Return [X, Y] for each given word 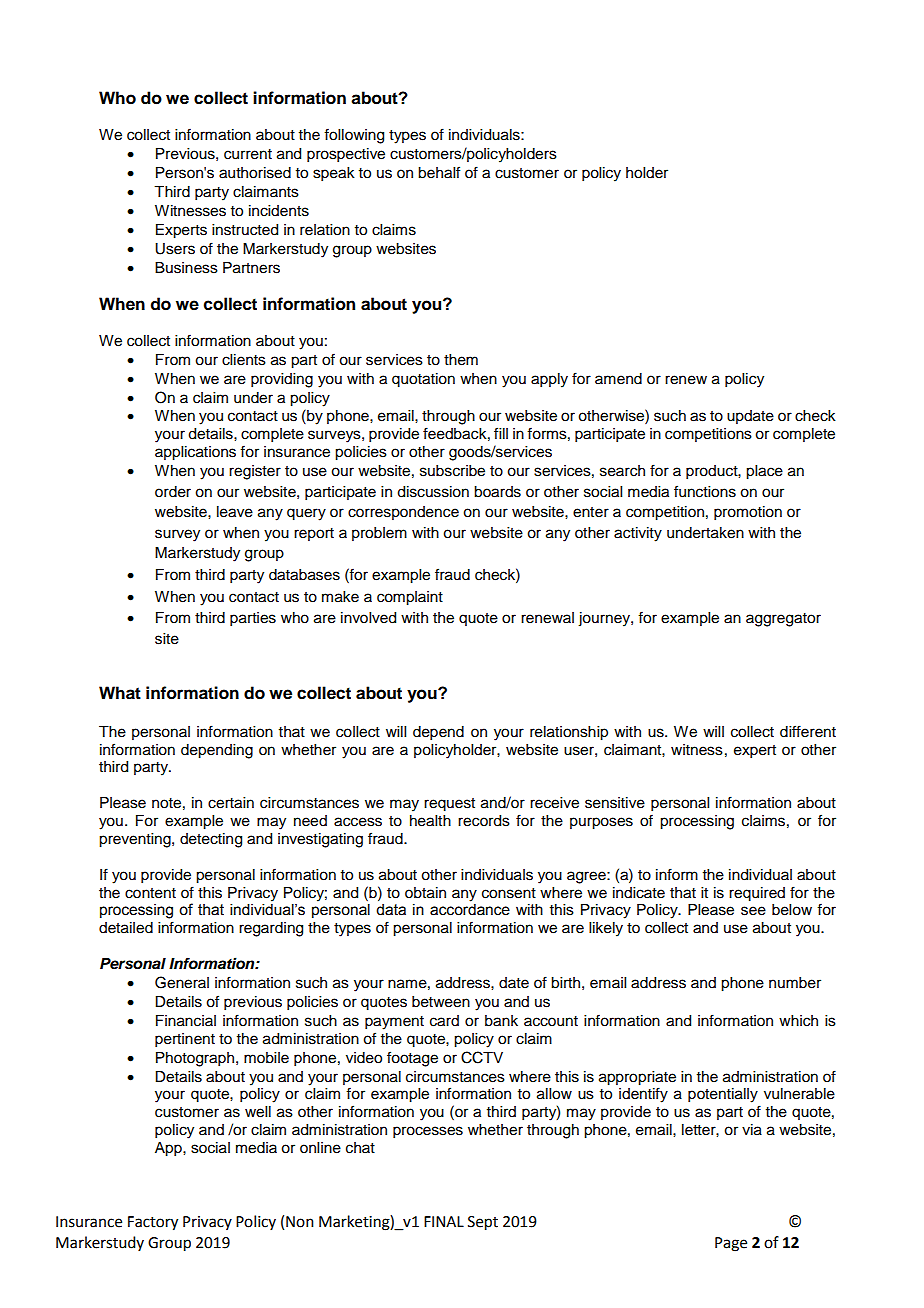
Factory [153, 1223]
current [248, 154]
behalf [439, 172]
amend [618, 379]
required [757, 894]
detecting [211, 840]
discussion [433, 492]
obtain [425, 893]
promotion [748, 513]
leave [235, 512]
